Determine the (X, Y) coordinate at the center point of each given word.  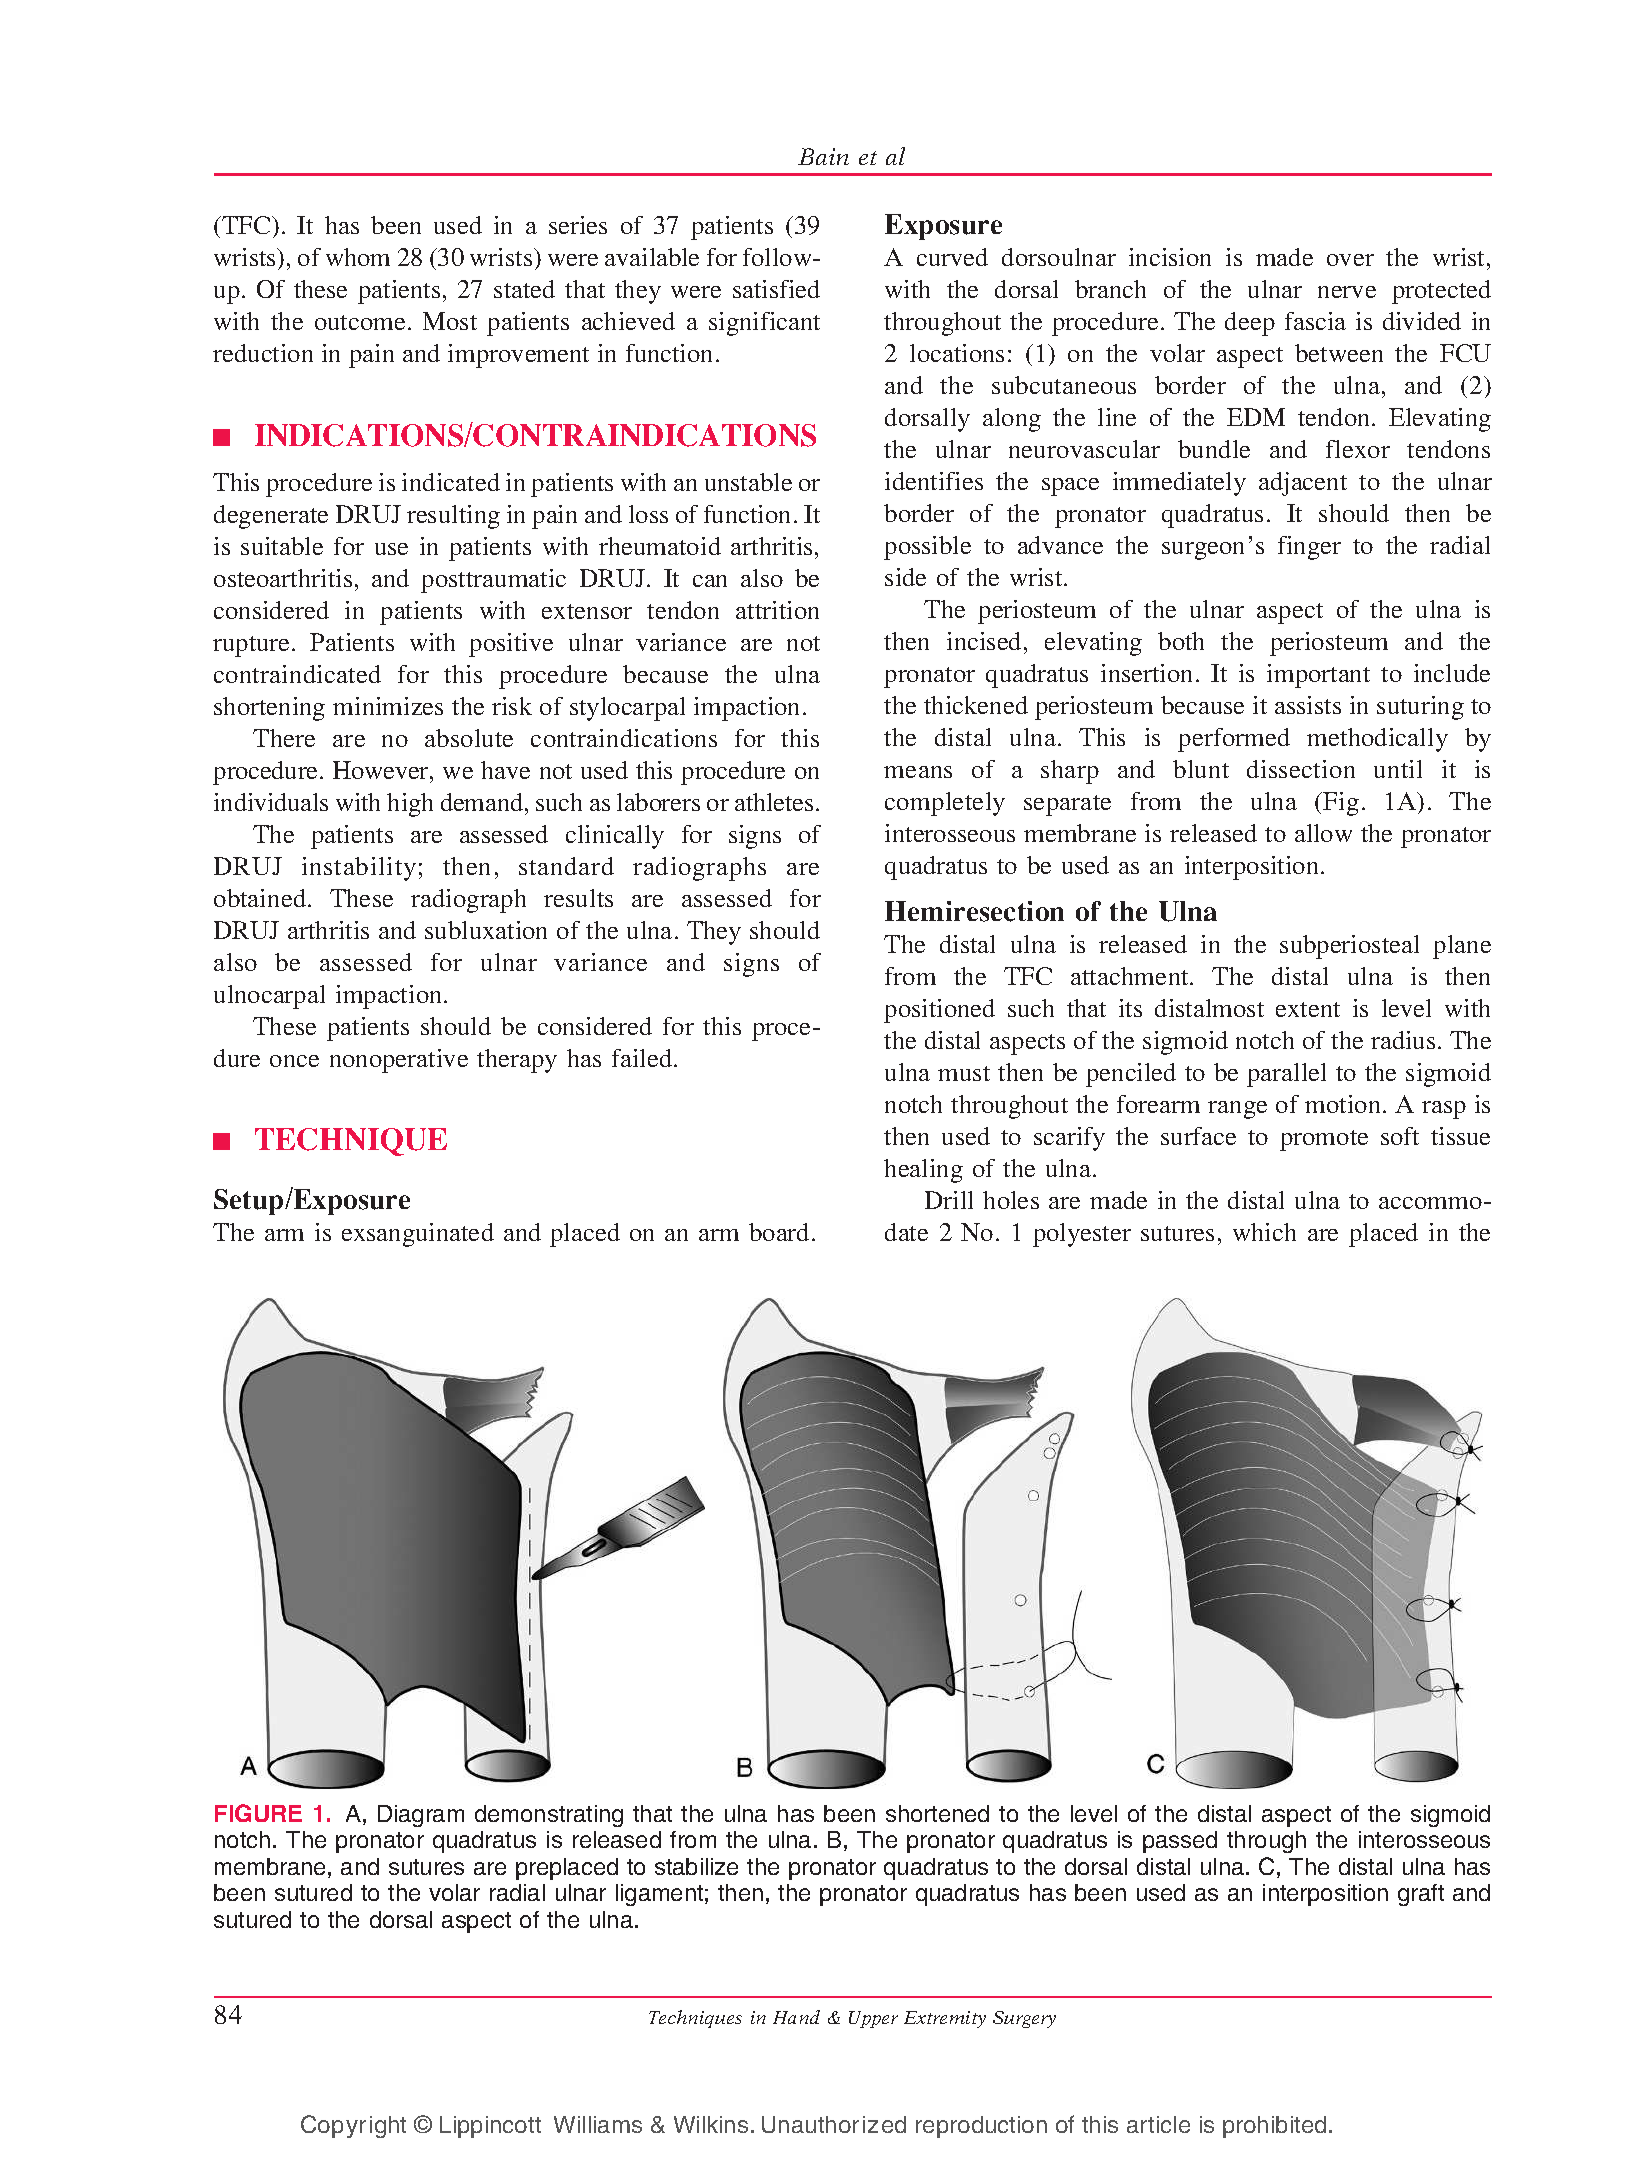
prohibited (1274, 2127)
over (1350, 260)
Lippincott (490, 2127)
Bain (823, 156)
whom (358, 257)
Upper (873, 2019)
